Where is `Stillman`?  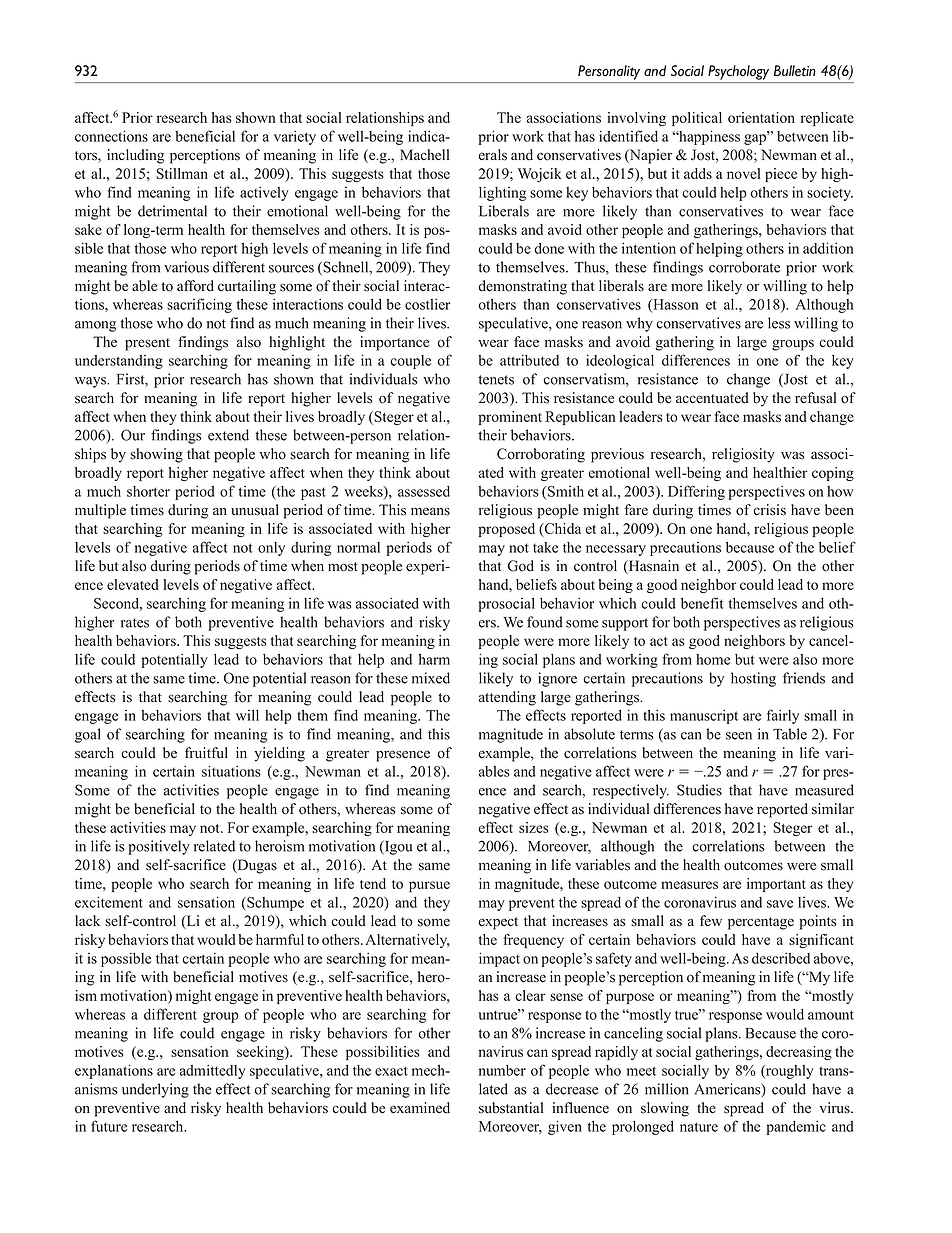 Stillman is located at coordinates (182, 173).
